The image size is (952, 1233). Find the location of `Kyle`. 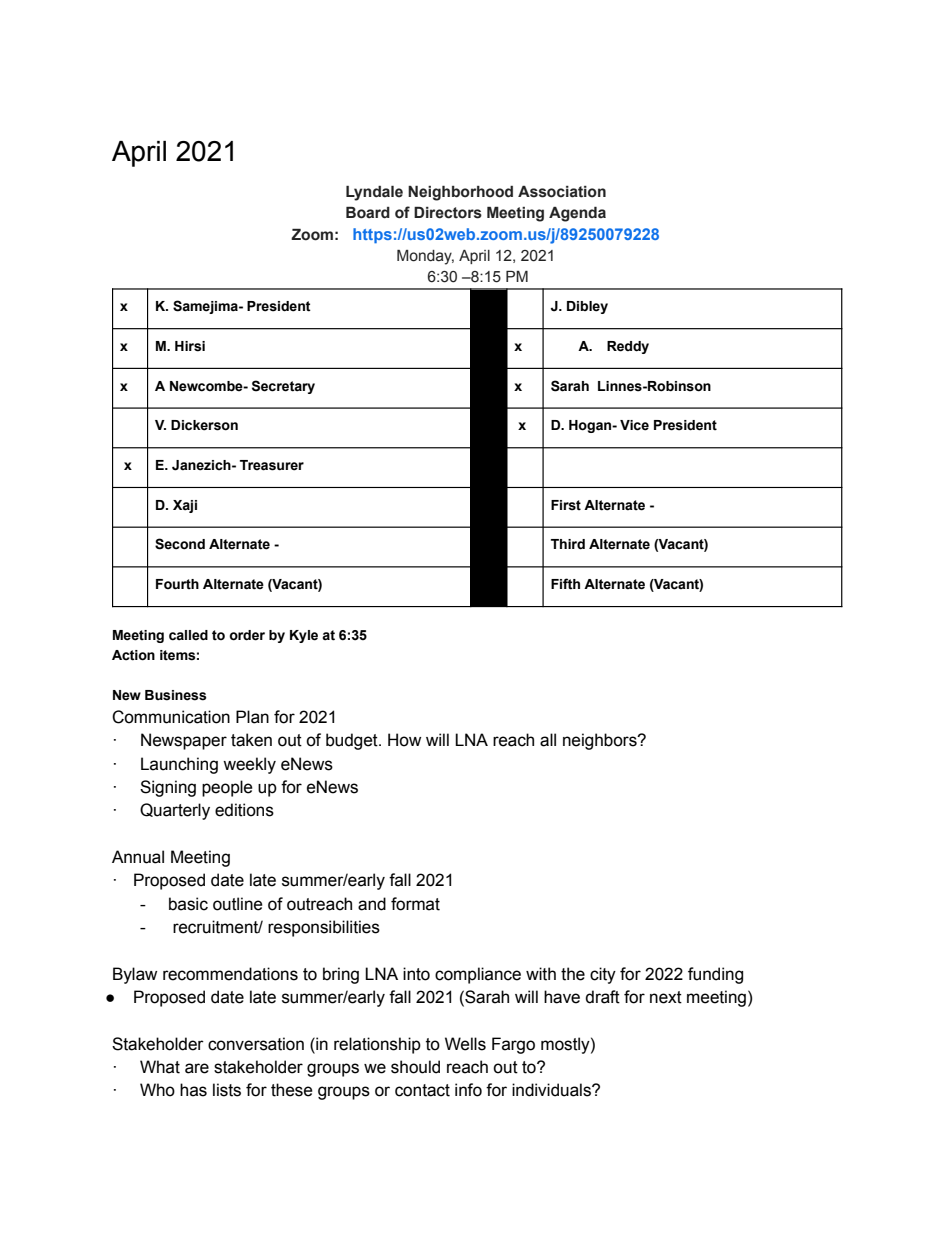

Kyle is located at coordinates (304, 636).
